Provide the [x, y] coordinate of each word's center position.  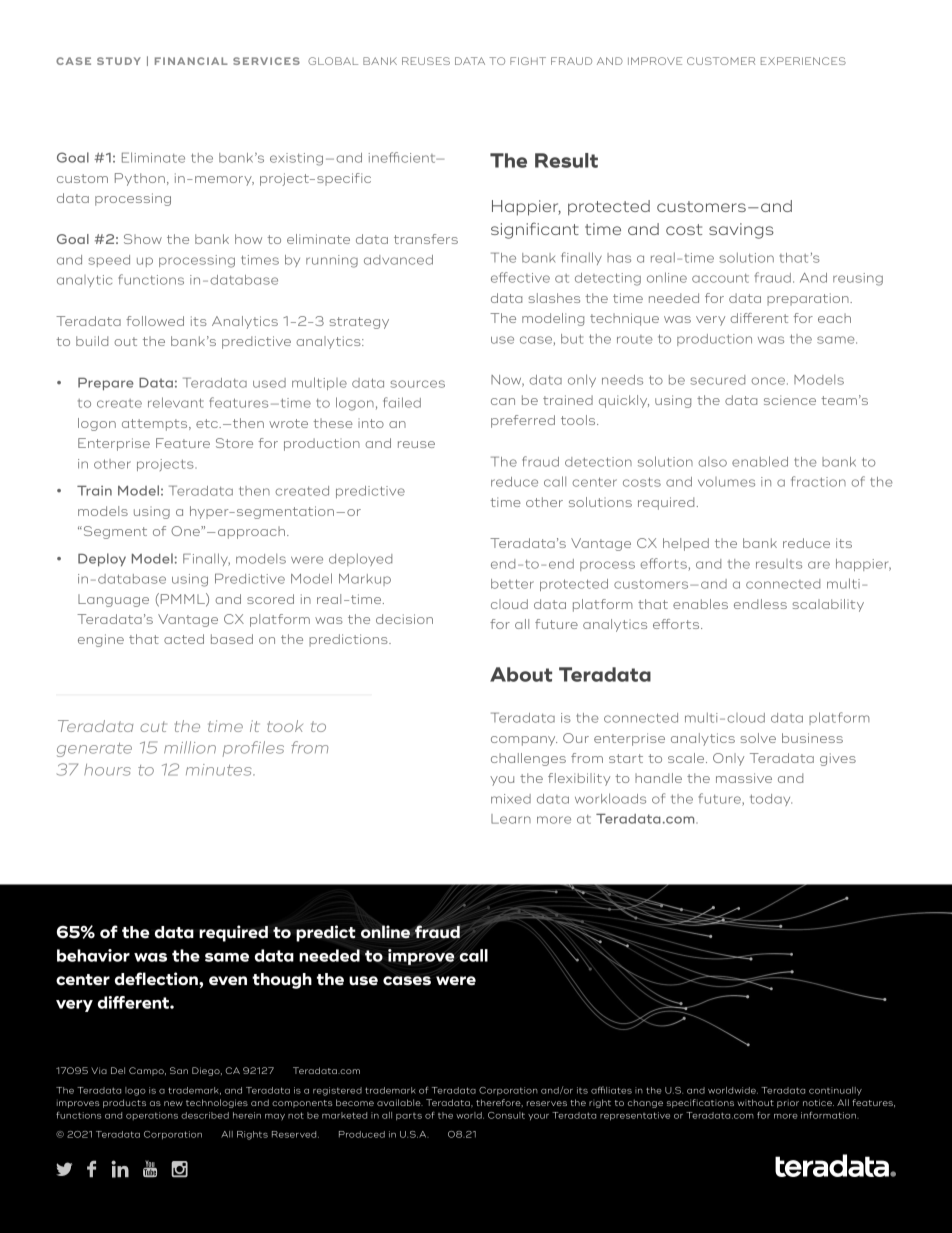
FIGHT [528, 61]
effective [520, 277]
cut [153, 726]
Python [140, 179]
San [179, 1070]
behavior [93, 955]
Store [234, 443]
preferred [523, 421]
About [521, 674]
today [771, 800]
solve [758, 738]
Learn [511, 819]
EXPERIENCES [803, 61]
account [720, 278]
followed [155, 321]
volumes [726, 482]
